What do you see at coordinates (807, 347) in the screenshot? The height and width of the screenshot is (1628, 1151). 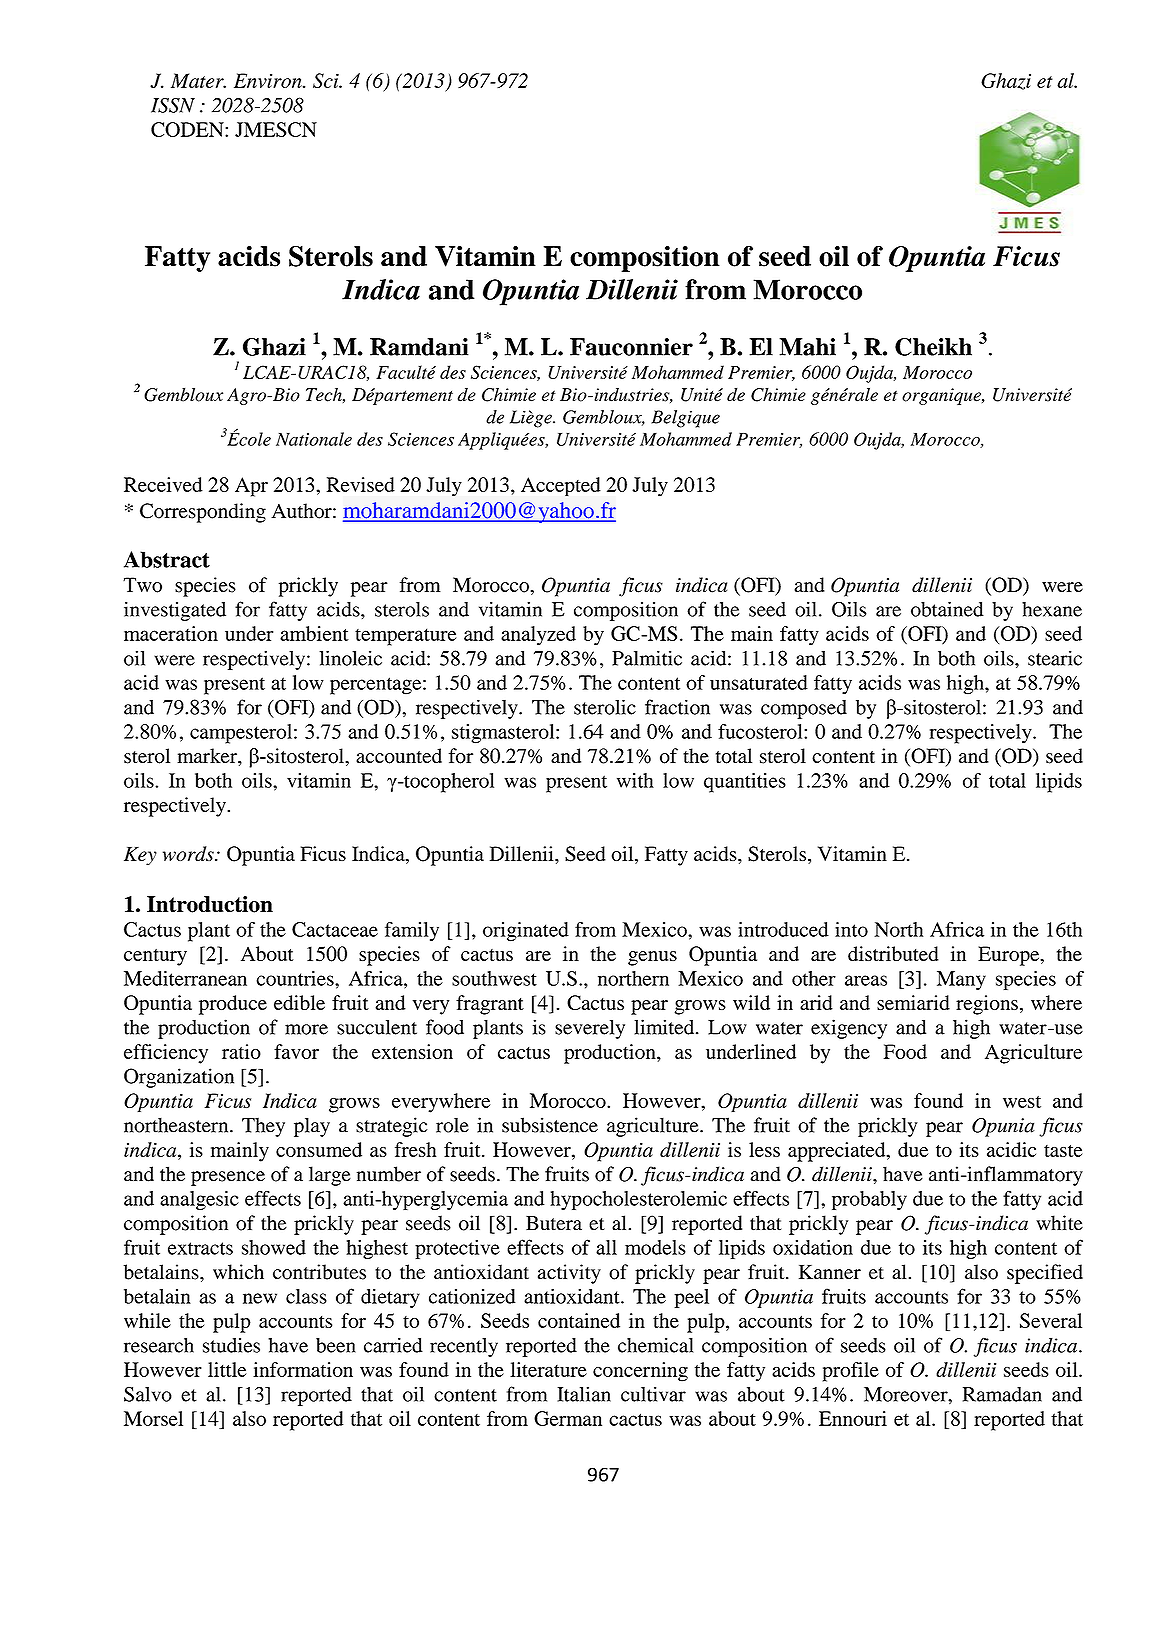 I see `Mahi` at bounding box center [807, 347].
